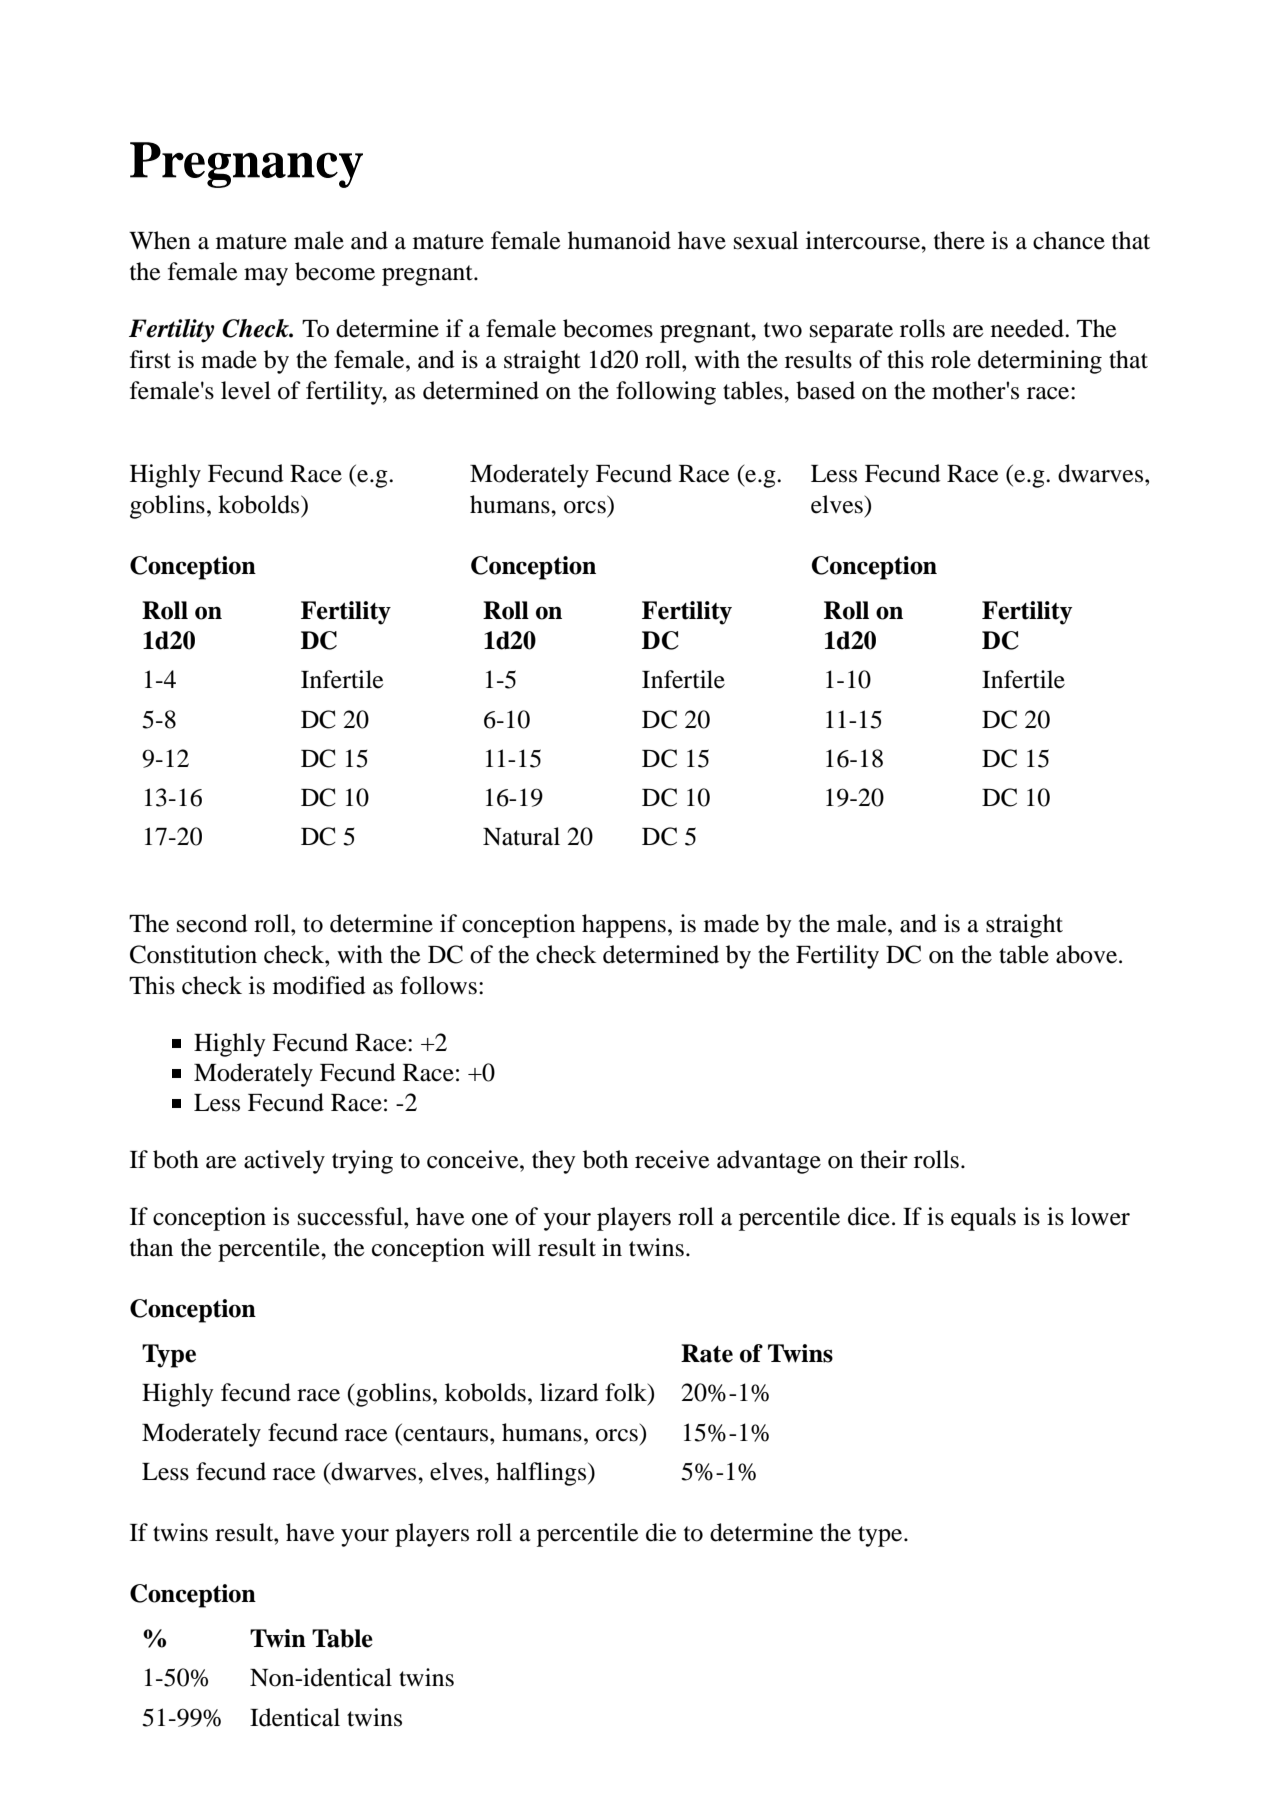 The width and height of the image is (1283, 1816). What do you see at coordinates (884, 1159) in the image?
I see `their` at bounding box center [884, 1159].
